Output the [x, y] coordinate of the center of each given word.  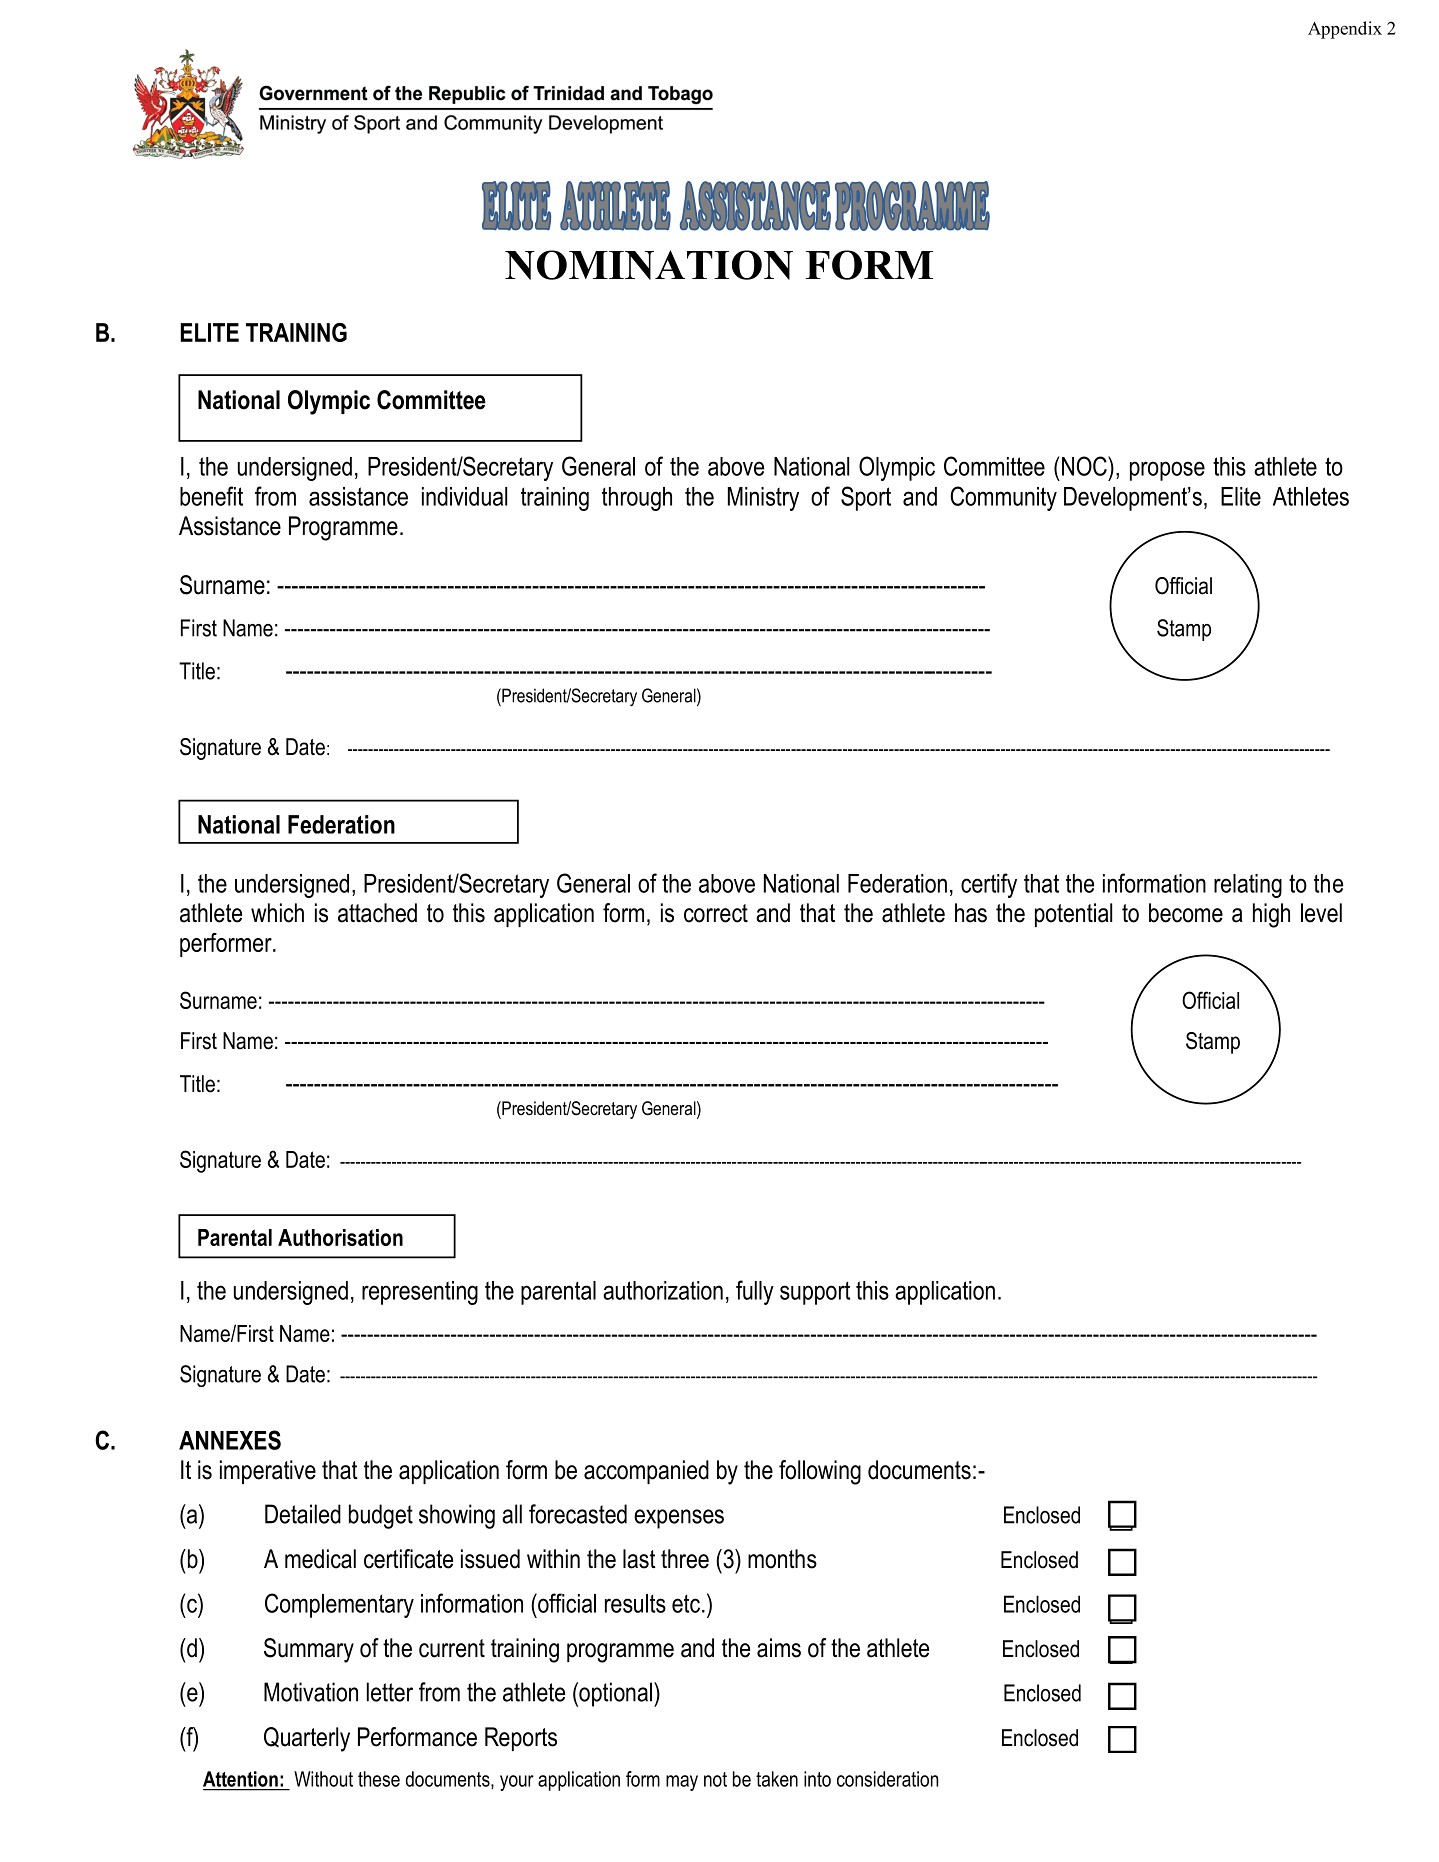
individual [464, 496]
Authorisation [340, 1237]
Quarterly [307, 1739]
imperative [268, 1472]
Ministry [763, 499]
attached [377, 913]
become [1186, 913]
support [815, 1293]
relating [1248, 886]
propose [1167, 471]
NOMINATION [649, 265]
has [971, 913]
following [820, 1472]
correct [716, 913]
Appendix [1345, 30]
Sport [866, 498]
